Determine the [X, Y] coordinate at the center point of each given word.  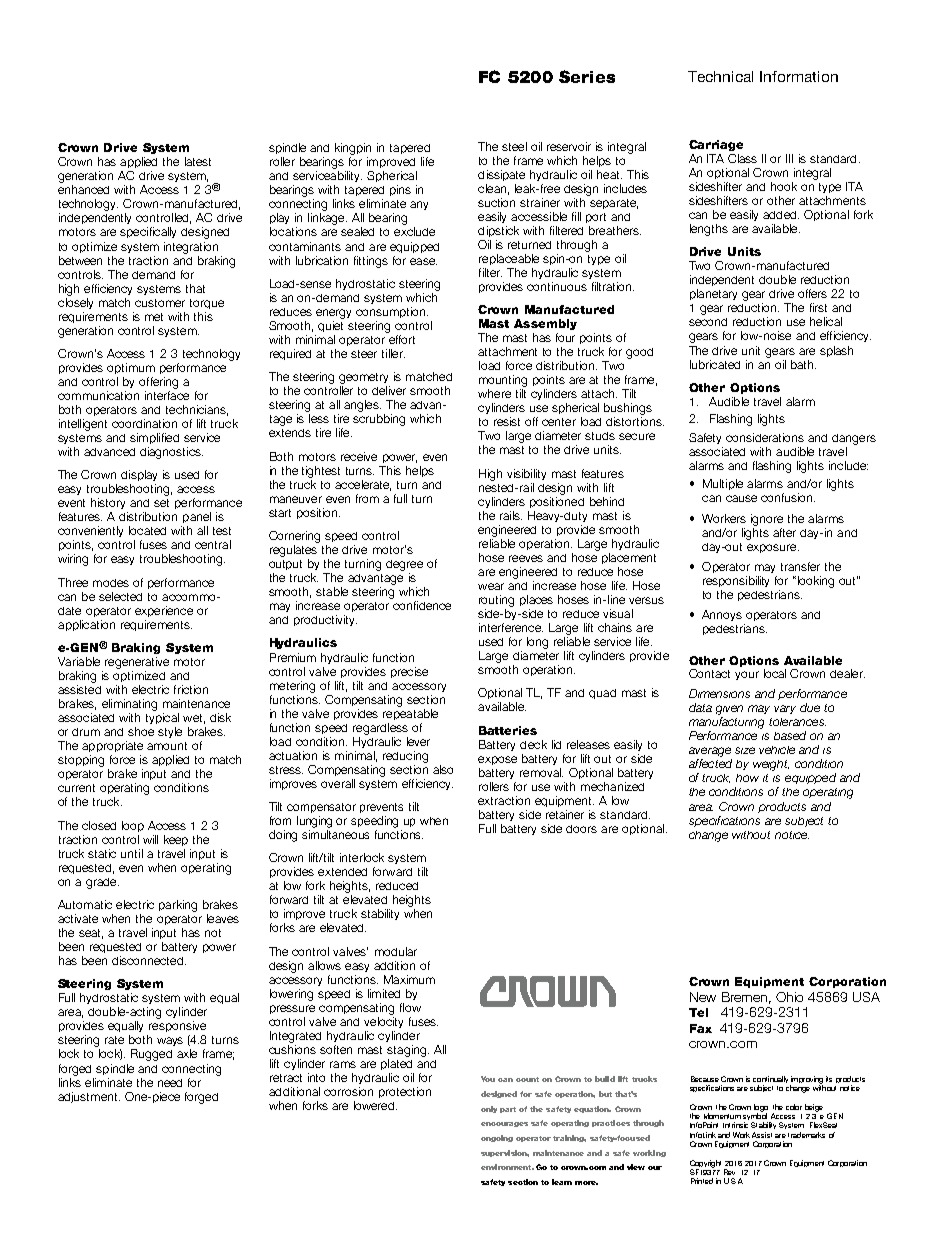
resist [507, 421]
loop [133, 826]
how [747, 778]
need [170, 1083]
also [443, 769]
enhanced [83, 189]
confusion [788, 497]
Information [799, 76]
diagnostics [171, 453]
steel [514, 146]
